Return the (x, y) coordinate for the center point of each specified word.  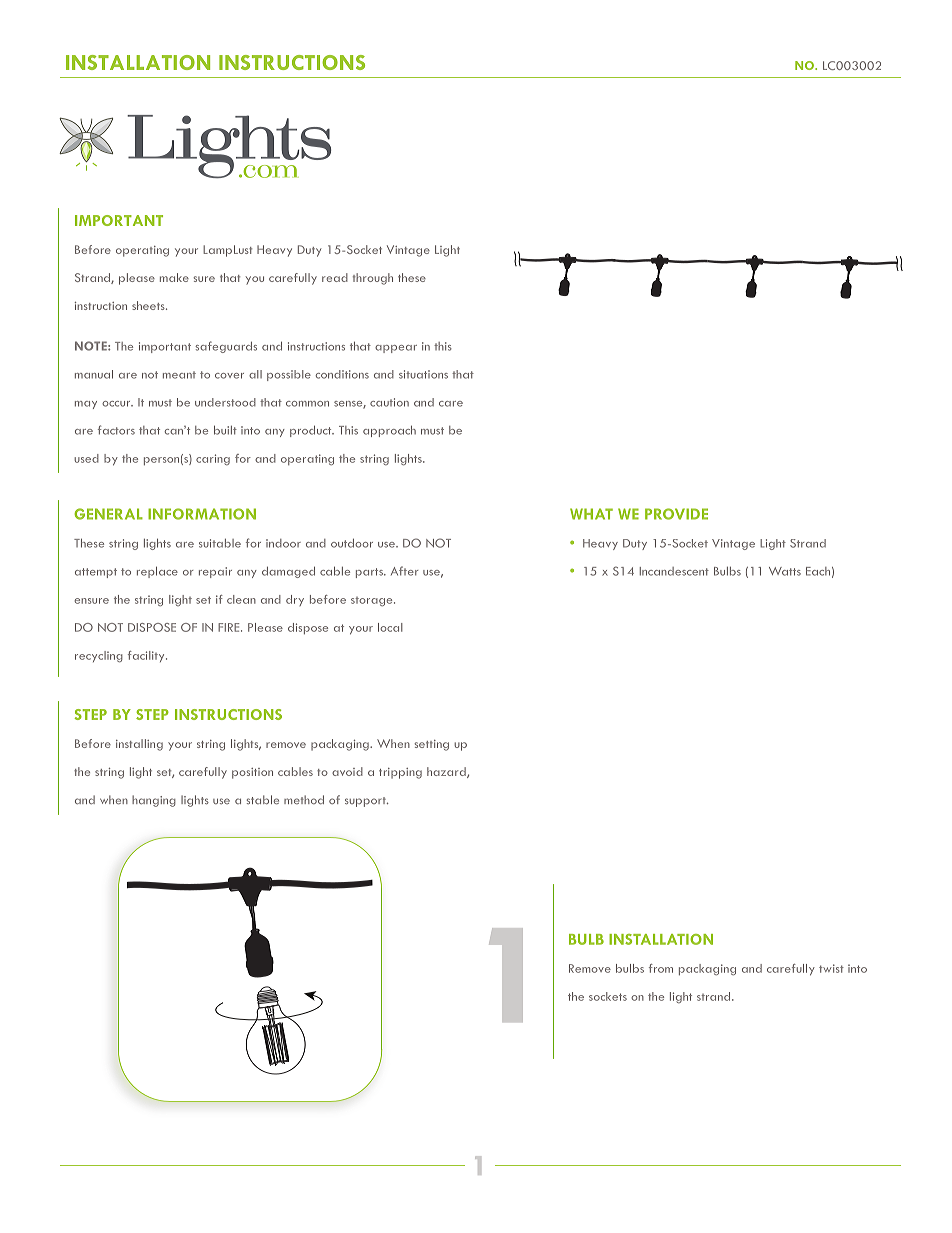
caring (213, 459)
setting (432, 745)
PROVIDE (676, 514)
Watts (785, 571)
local (390, 627)
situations (423, 374)
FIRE (230, 627)
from (661, 968)
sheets (149, 305)
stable (263, 800)
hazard (447, 772)
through (373, 279)
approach (389, 431)
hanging (154, 801)
